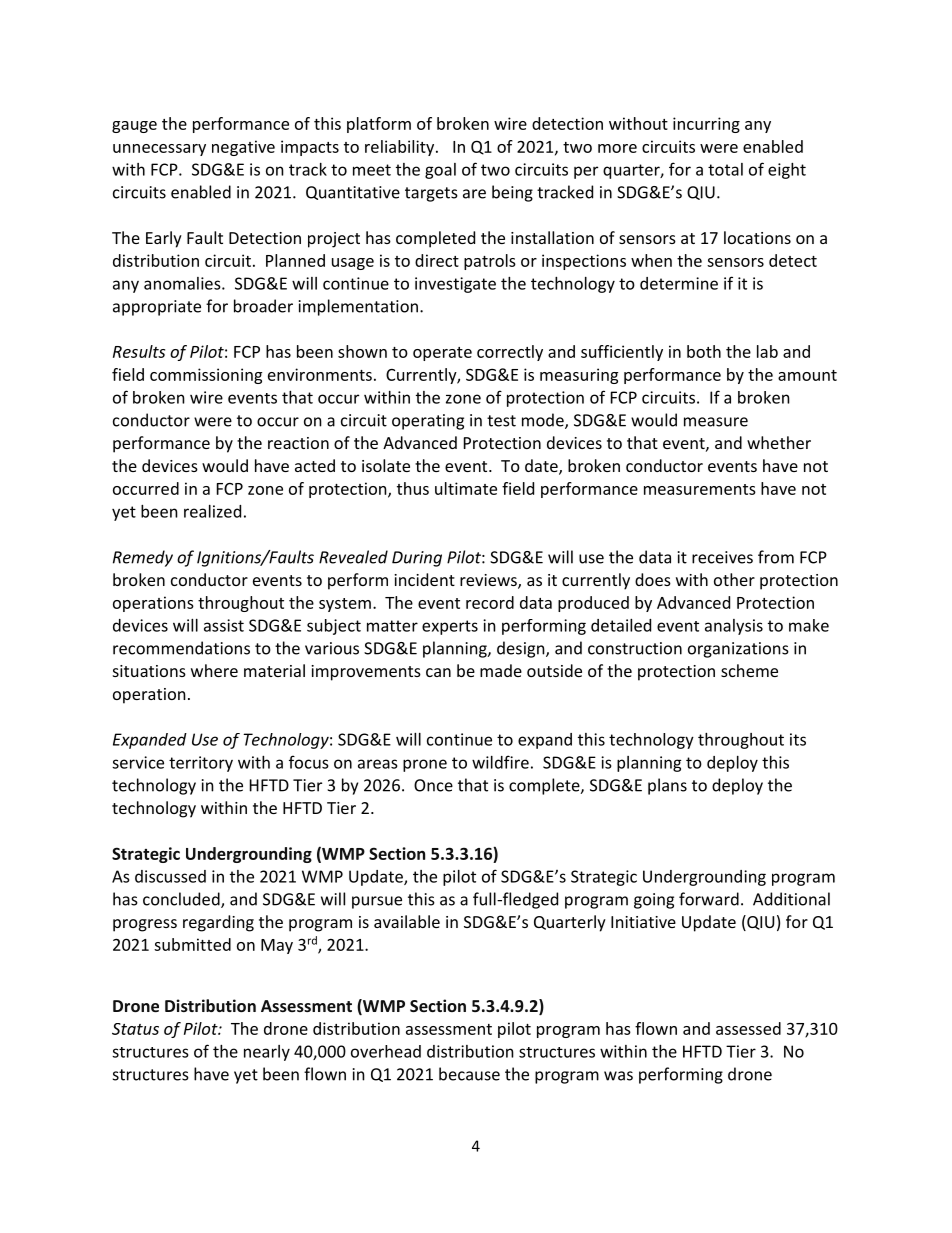 Image resolution: width=952 pixels, height=1233 pixels. I want to click on negative, so click(243, 148).
